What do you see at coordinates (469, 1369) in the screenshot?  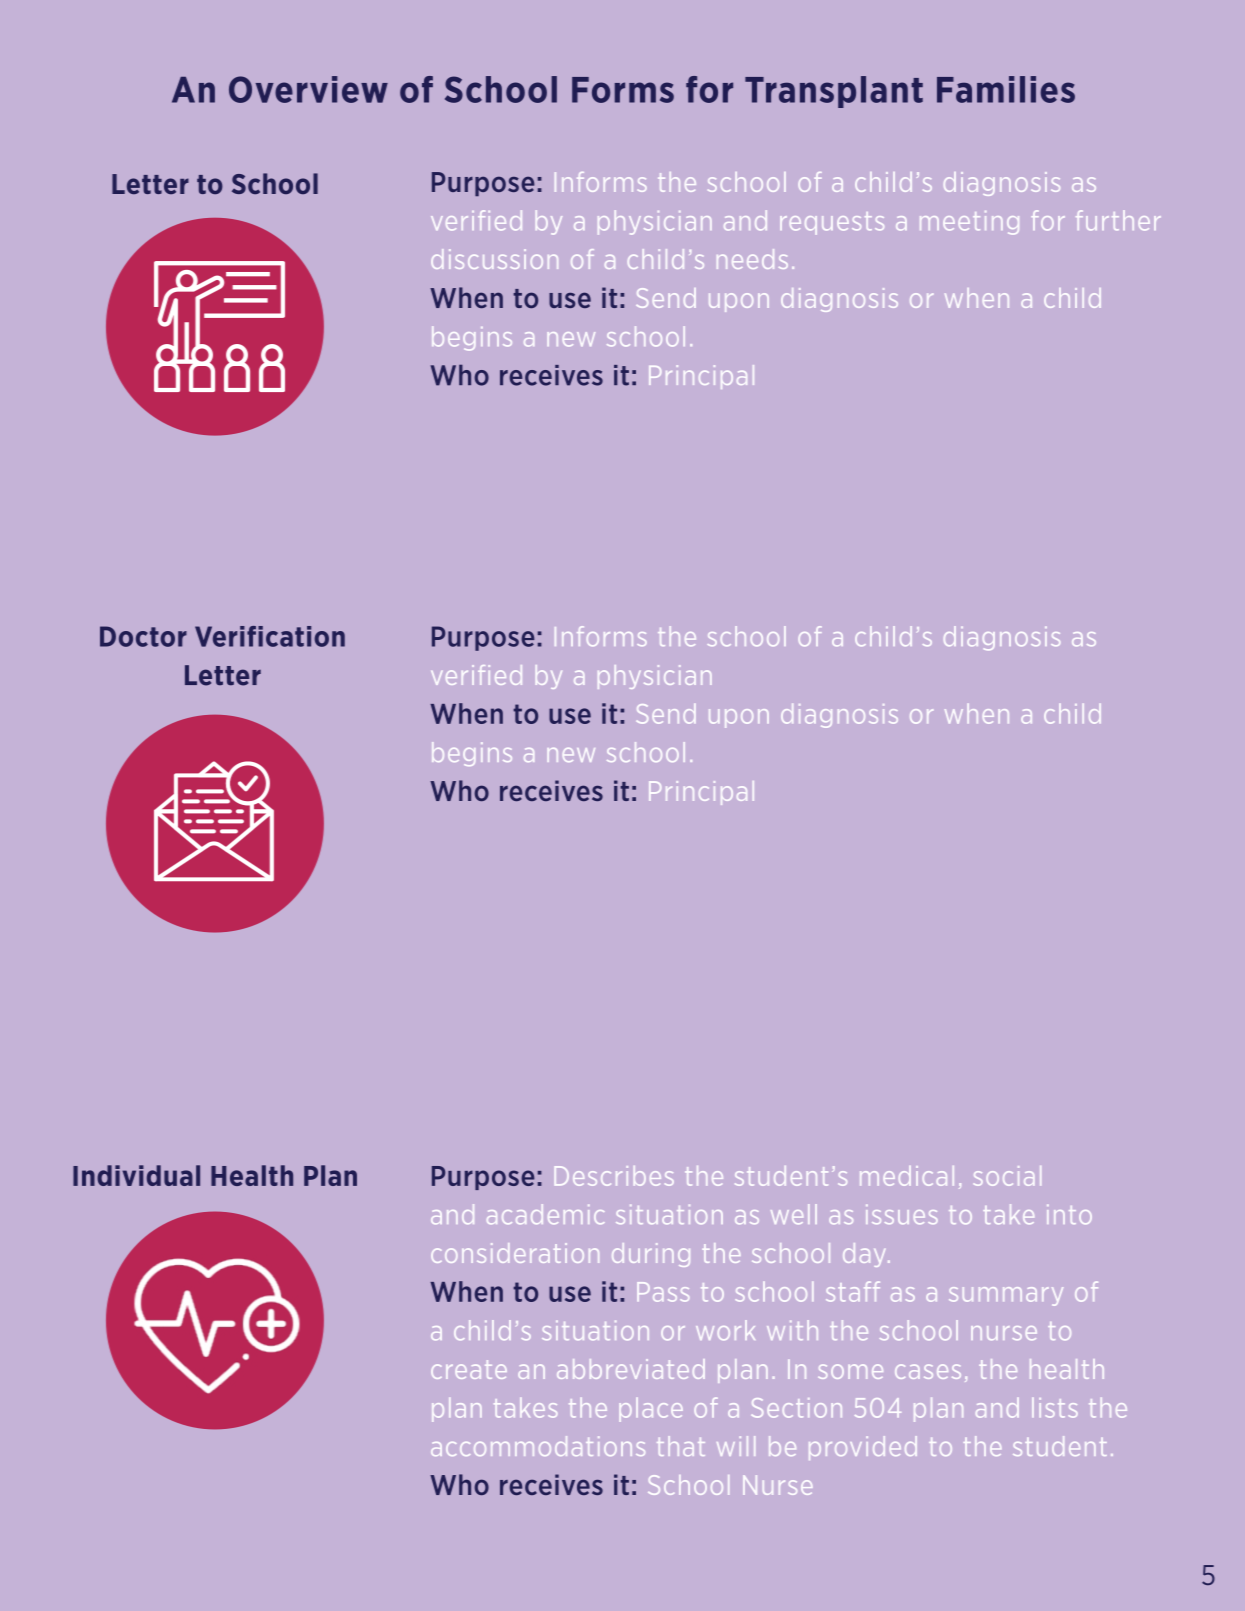 I see `create` at bounding box center [469, 1369].
